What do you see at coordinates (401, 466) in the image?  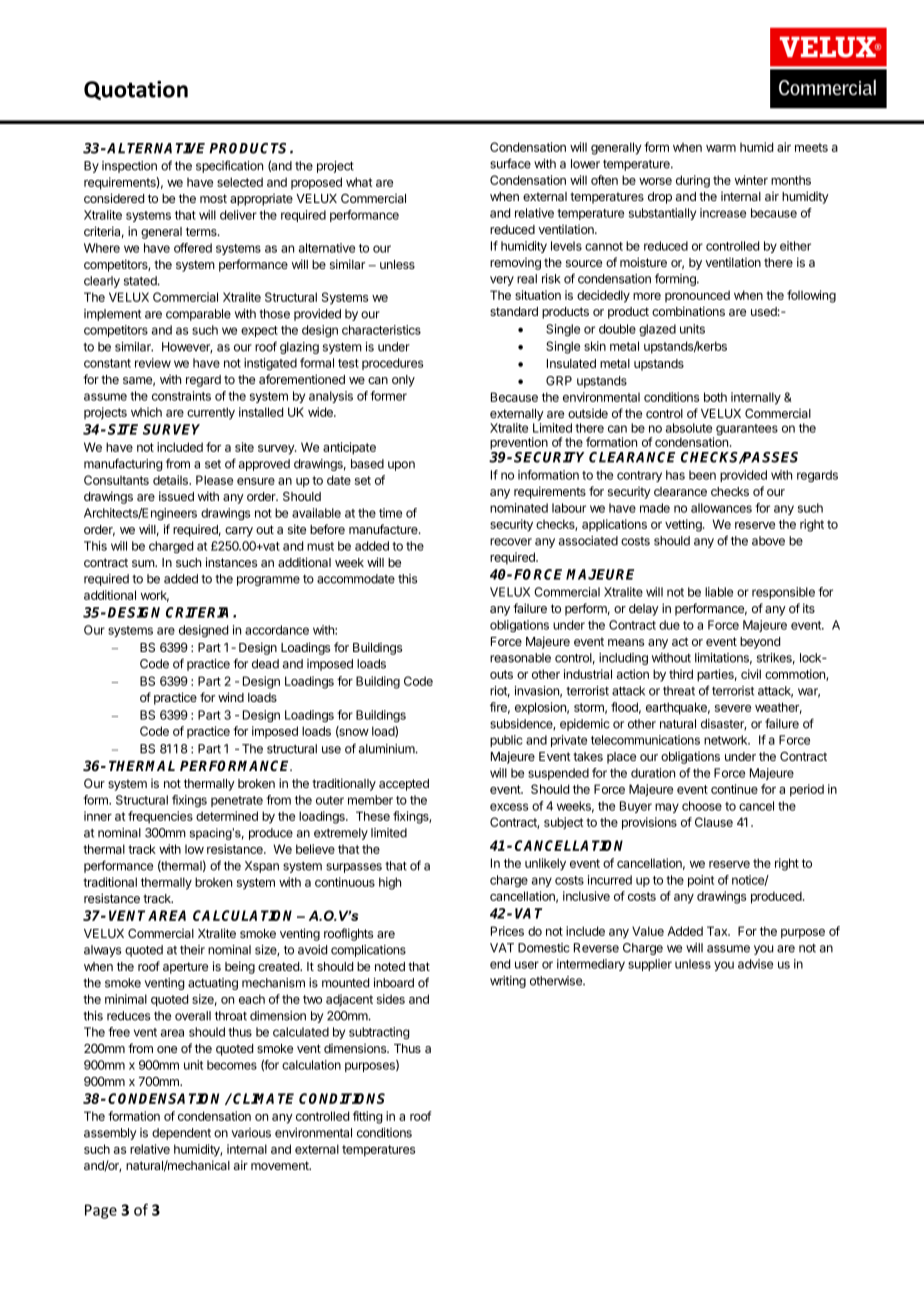 I see `upon` at bounding box center [401, 466].
